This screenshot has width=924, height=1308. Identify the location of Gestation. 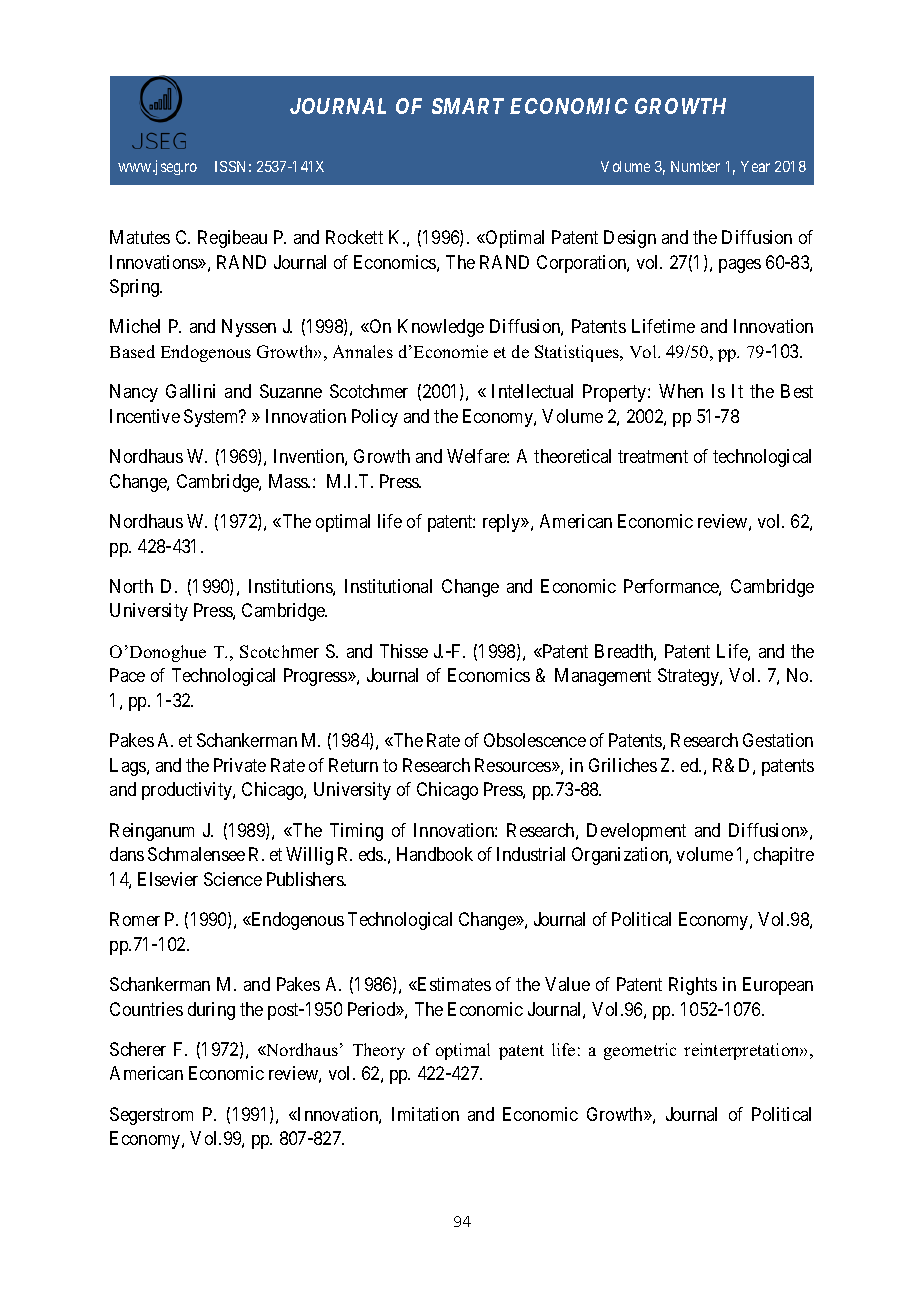
(778, 740).
